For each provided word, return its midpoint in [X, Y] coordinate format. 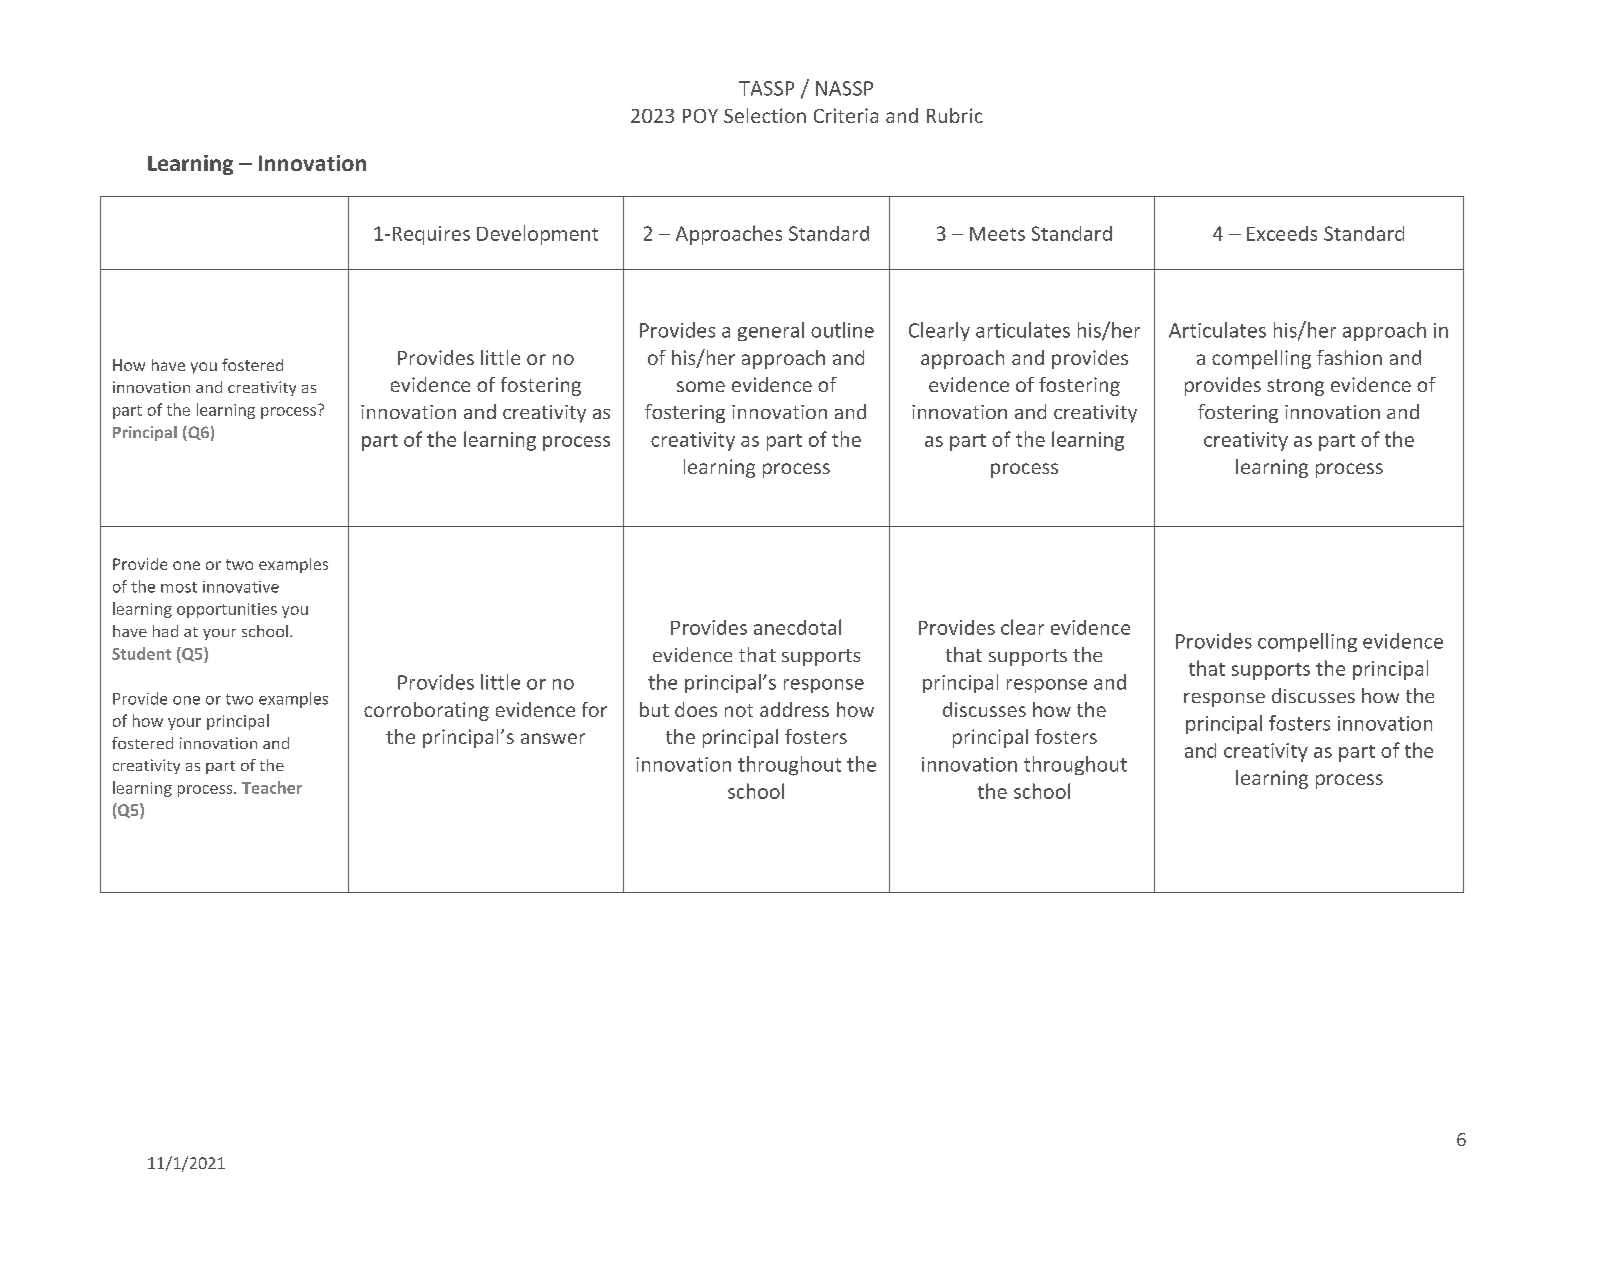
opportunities [227, 610]
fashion [1349, 357]
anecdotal [797, 627]
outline [842, 330]
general [771, 331]
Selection [765, 115]
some [701, 386]
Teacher [272, 787]
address [794, 709]
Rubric [955, 115]
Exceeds [1282, 233]
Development [537, 235]
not [739, 710]
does [696, 709]
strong [1295, 387]
